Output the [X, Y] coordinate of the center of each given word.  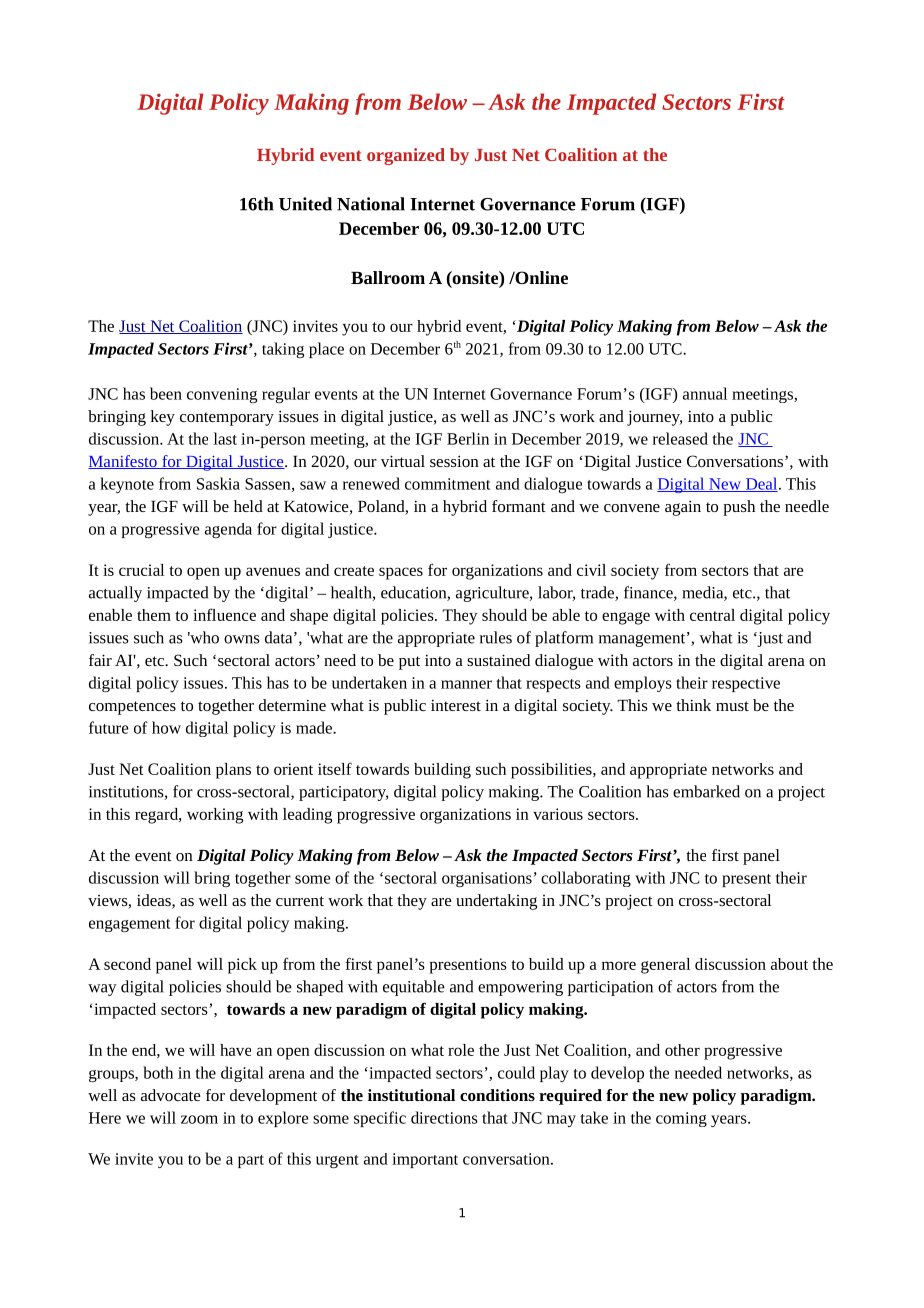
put [409, 663]
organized [406, 156]
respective [746, 684]
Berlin [468, 438]
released [680, 438]
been [166, 393]
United [305, 204]
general [665, 966]
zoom [199, 1119]
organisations [487, 879]
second [127, 964]
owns [242, 639]
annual [705, 393]
